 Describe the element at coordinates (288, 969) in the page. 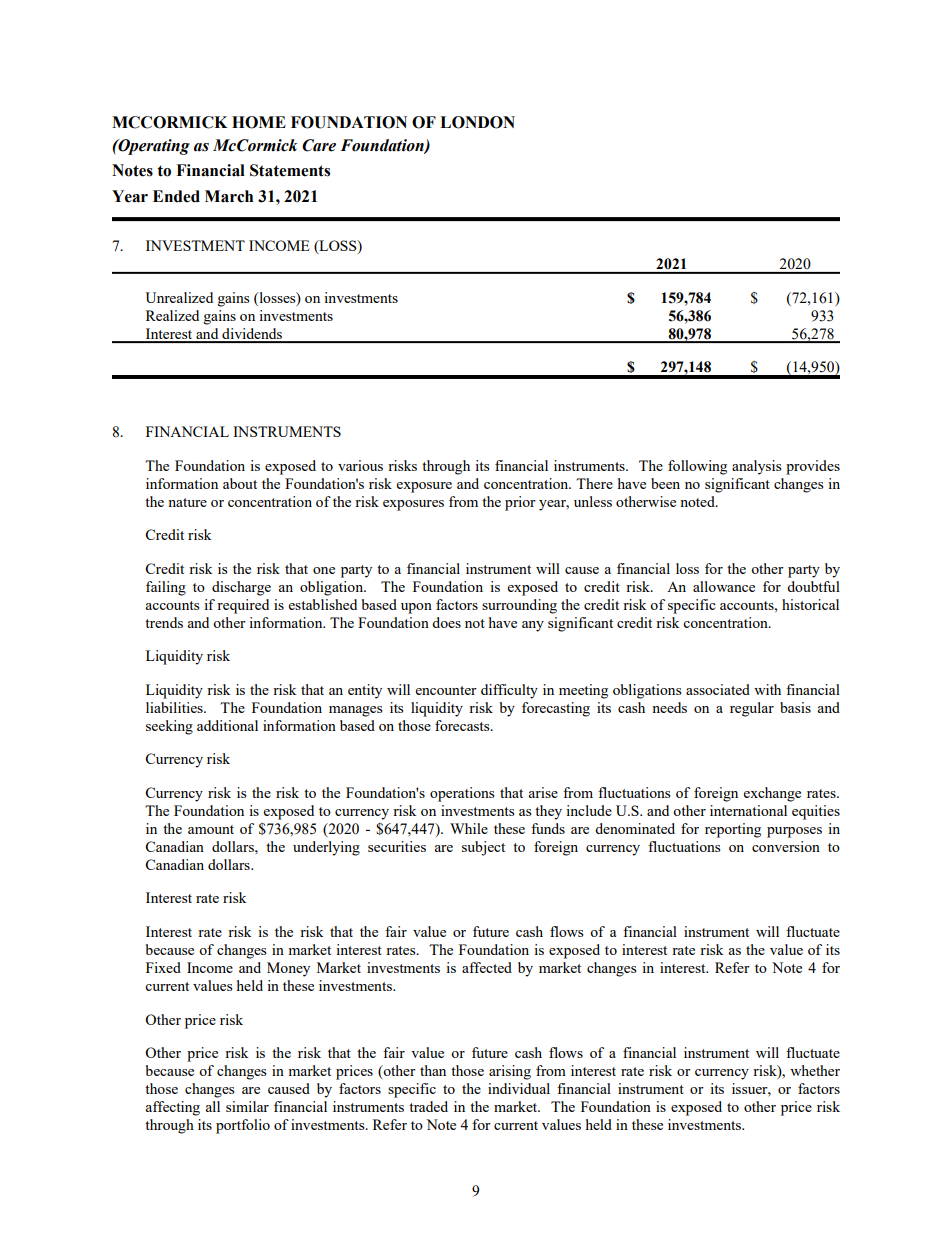

I see `Money` at that location.
